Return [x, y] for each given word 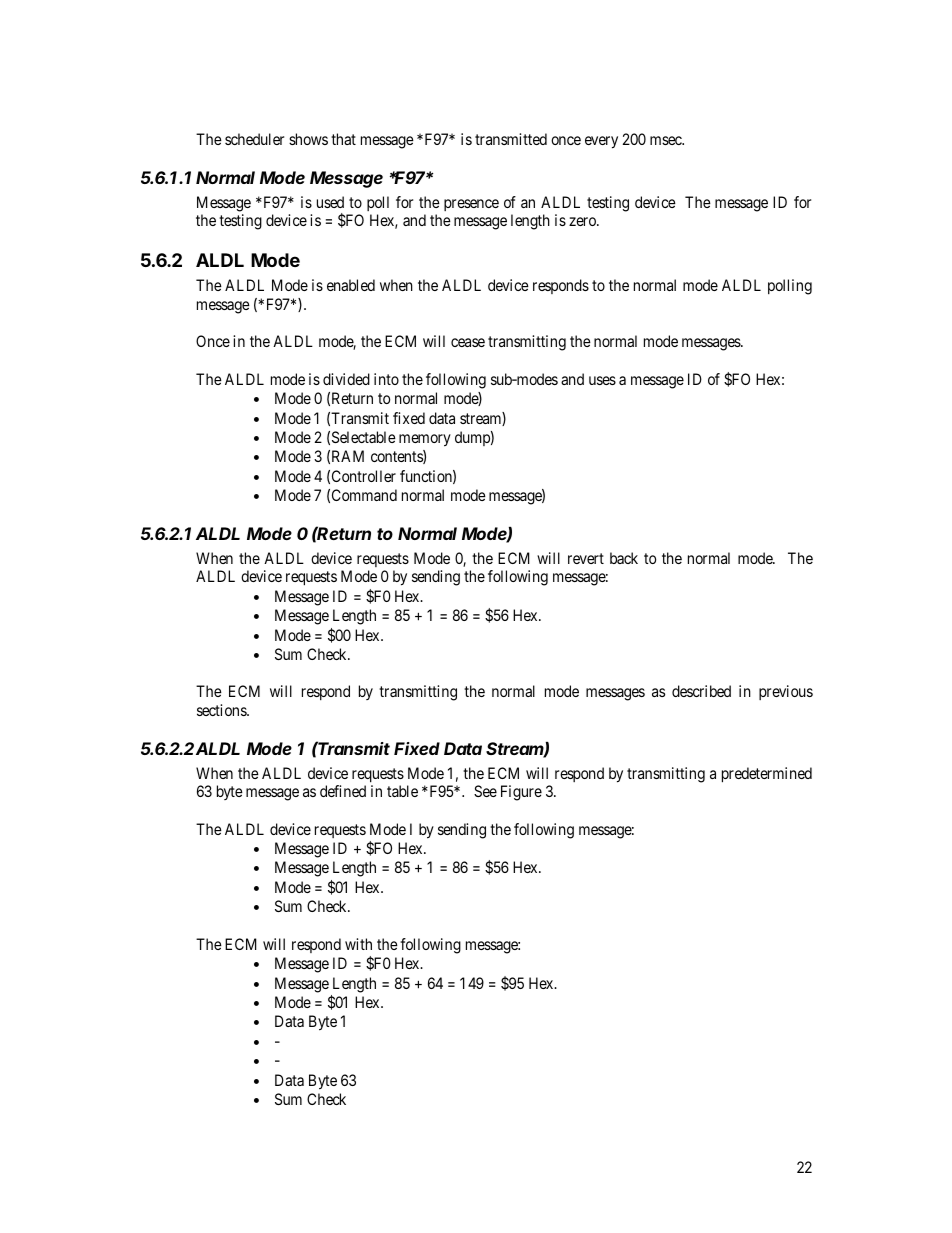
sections [222, 710]
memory [425, 440]
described [701, 691]
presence [471, 205]
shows [308, 139]
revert [586, 558]
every [601, 142]
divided [346, 379]
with [358, 944]
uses [602, 380]
